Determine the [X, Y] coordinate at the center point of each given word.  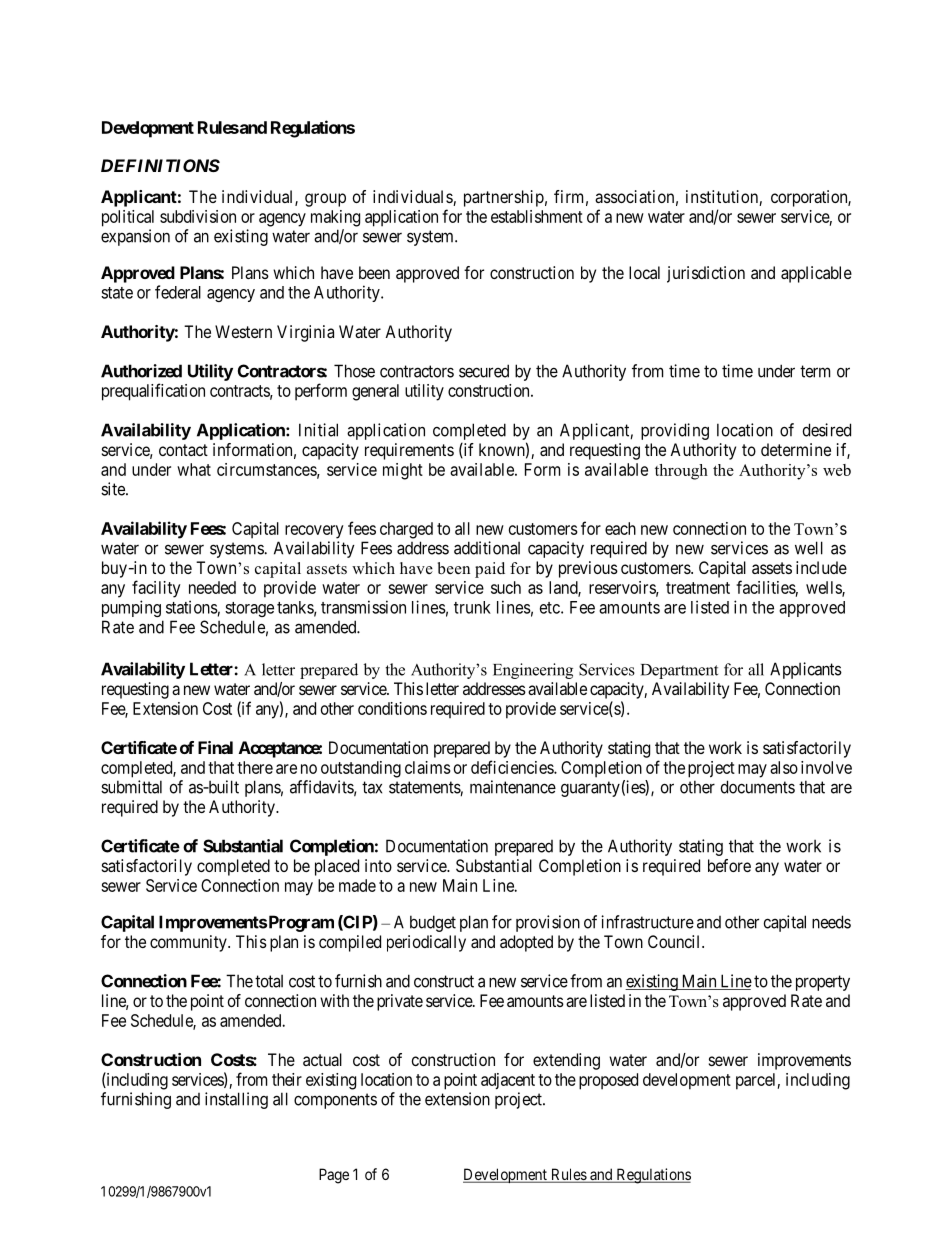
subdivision [198, 216]
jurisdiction [706, 274]
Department [679, 671]
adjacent [508, 1081]
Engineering [533, 671]
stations [192, 607]
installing [236, 1100]
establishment [537, 216]
